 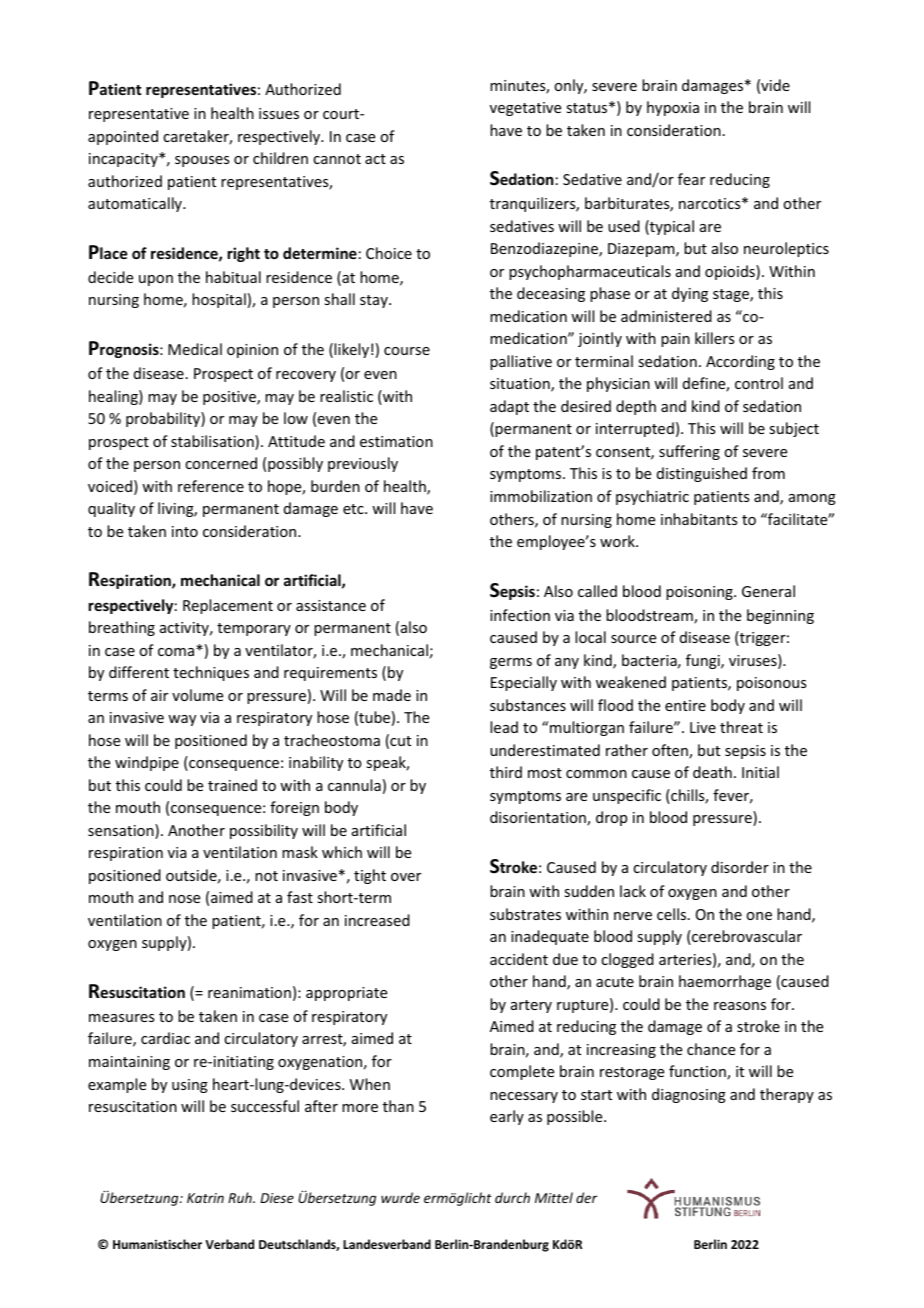 I want to click on substrates, so click(x=525, y=914).
